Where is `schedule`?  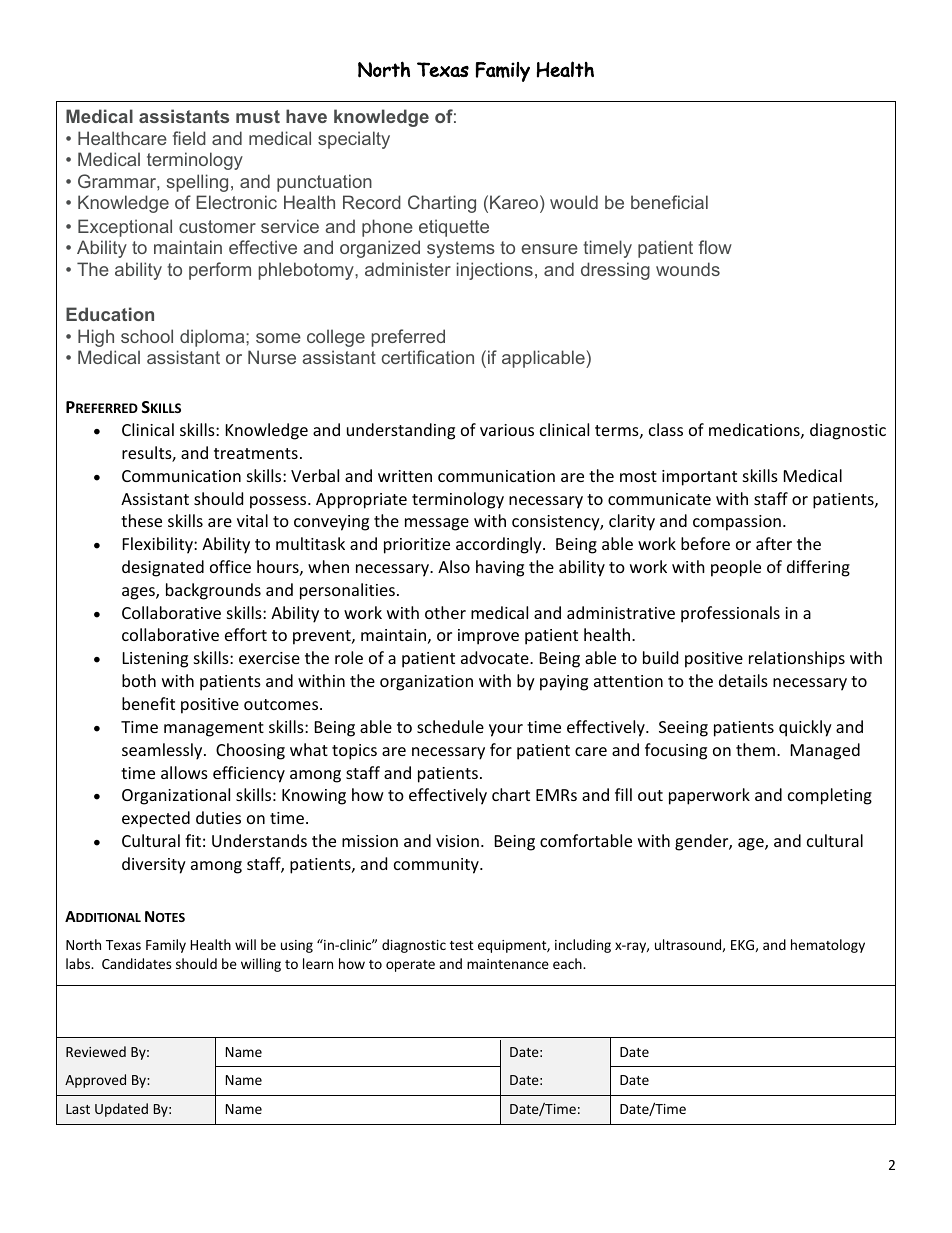 schedule is located at coordinates (450, 726).
